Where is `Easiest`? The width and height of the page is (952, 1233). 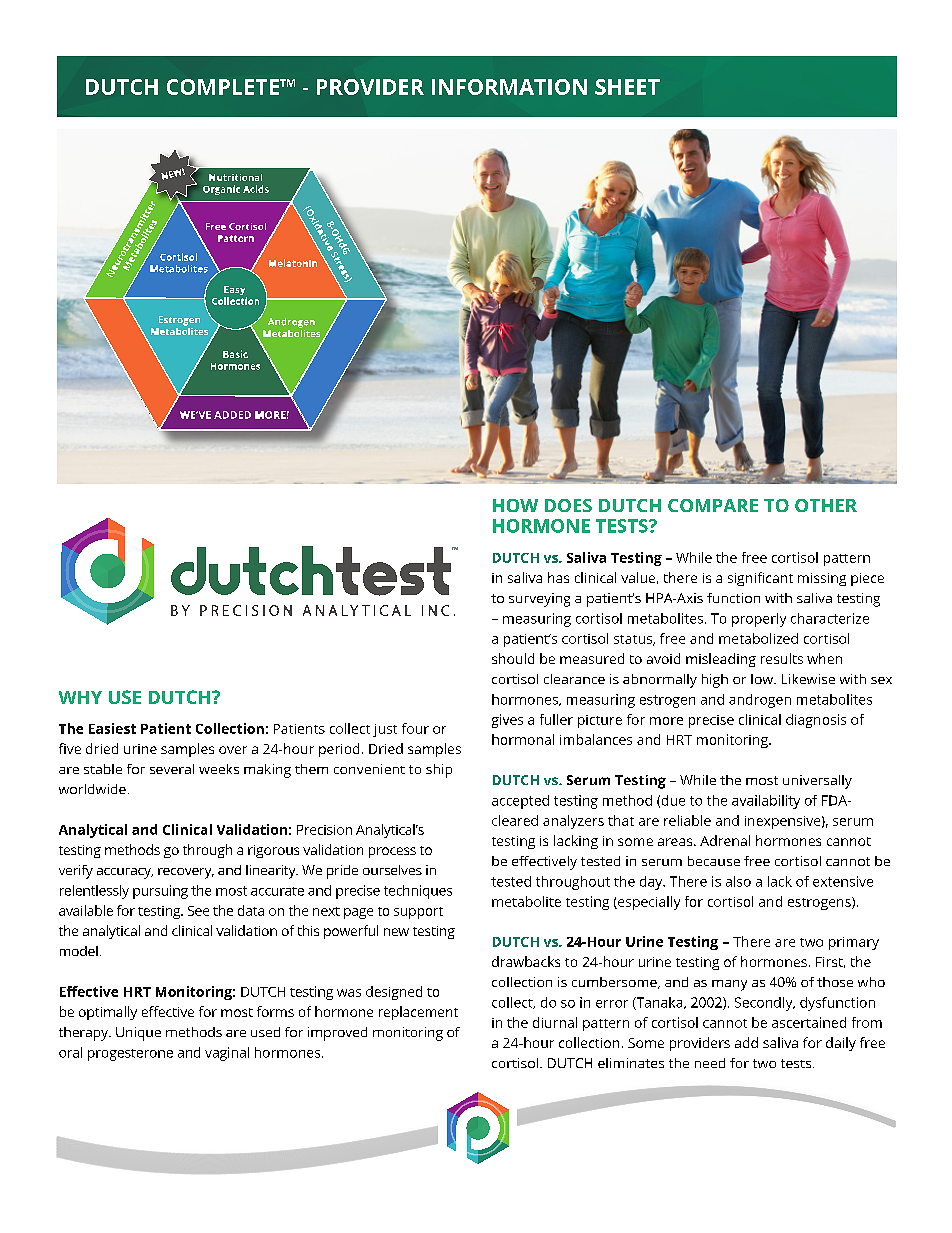
Easiest is located at coordinates (112, 728).
